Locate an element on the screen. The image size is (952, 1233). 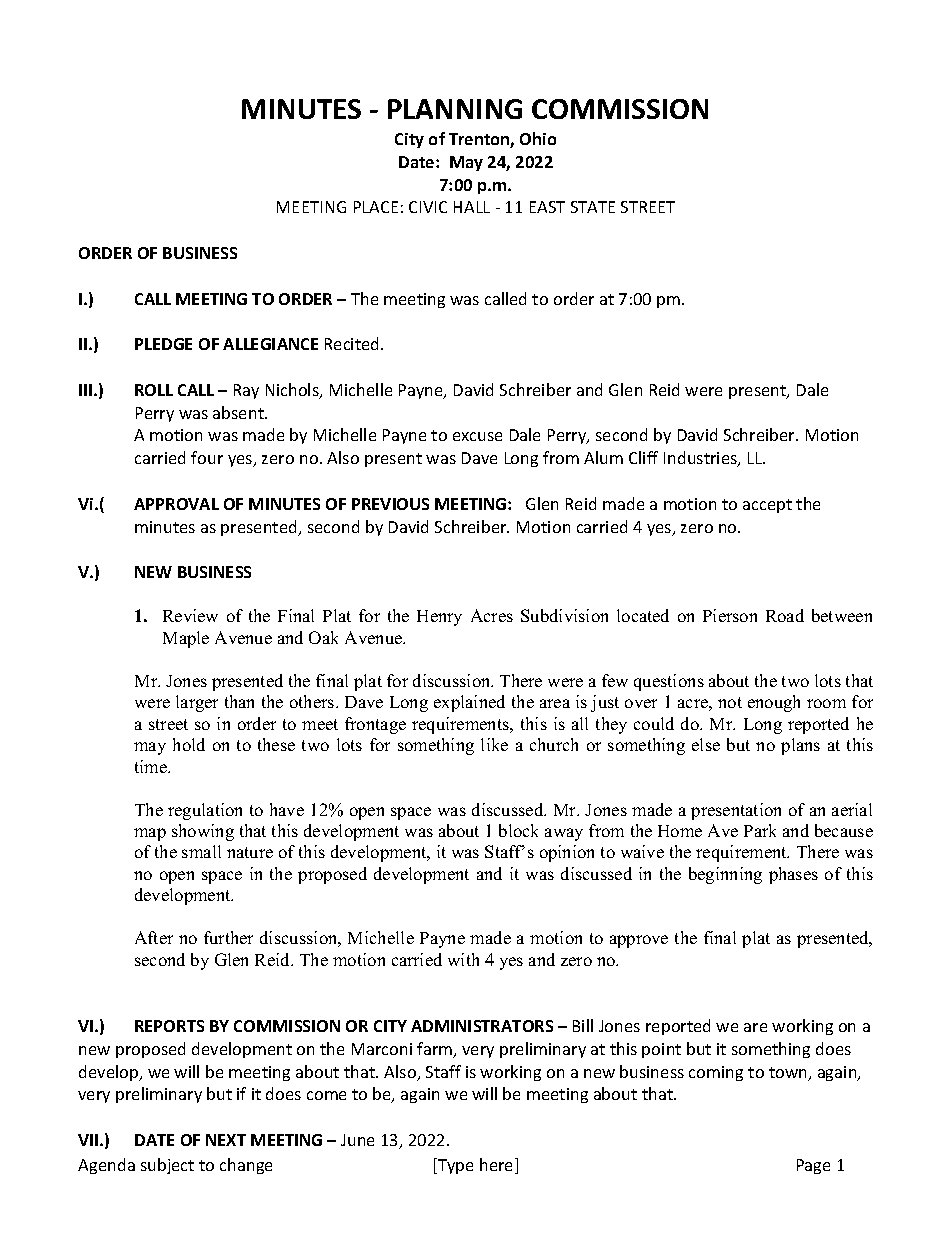
Alum is located at coordinates (603, 457).
